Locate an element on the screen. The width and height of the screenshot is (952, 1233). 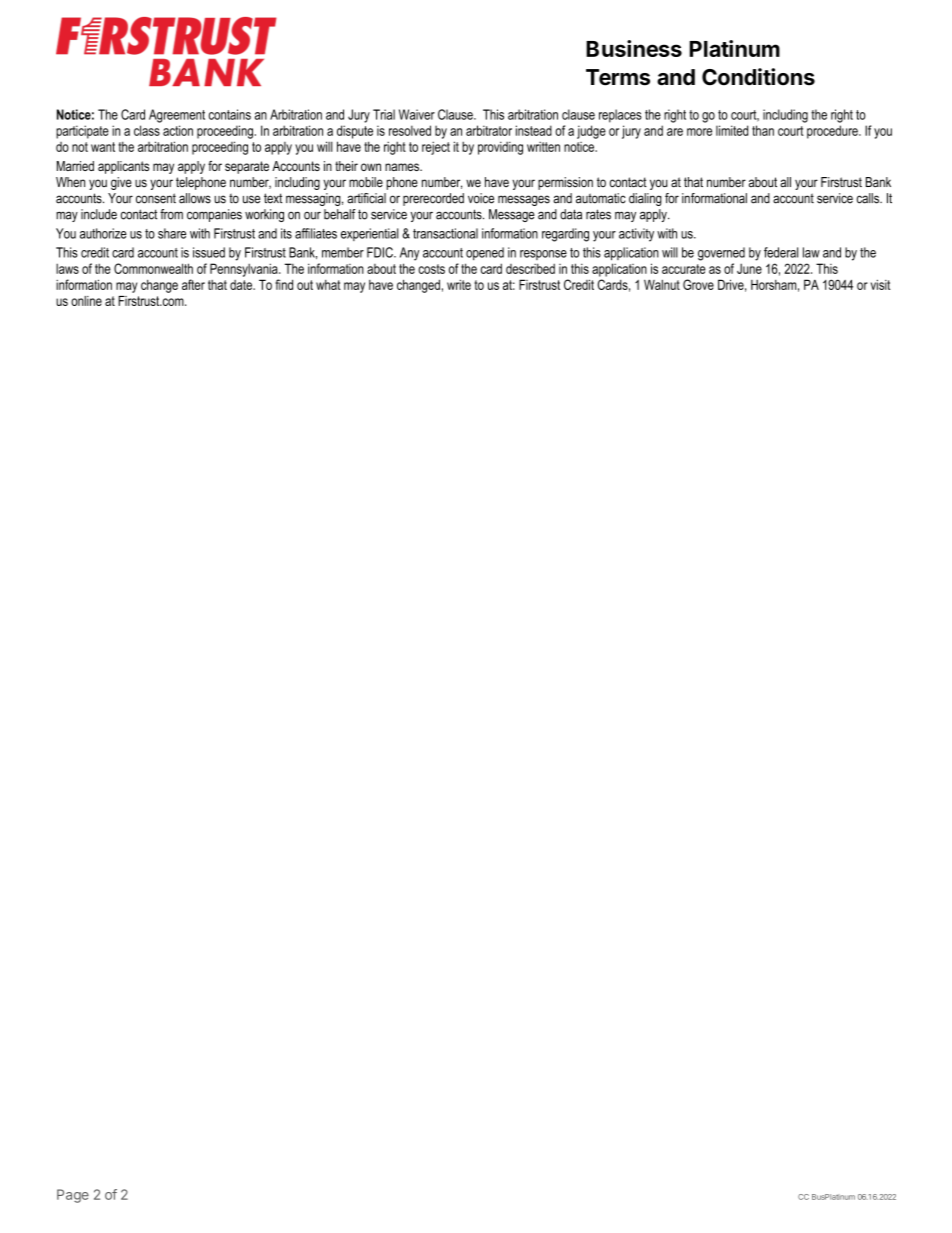
Grove is located at coordinates (698, 284).
